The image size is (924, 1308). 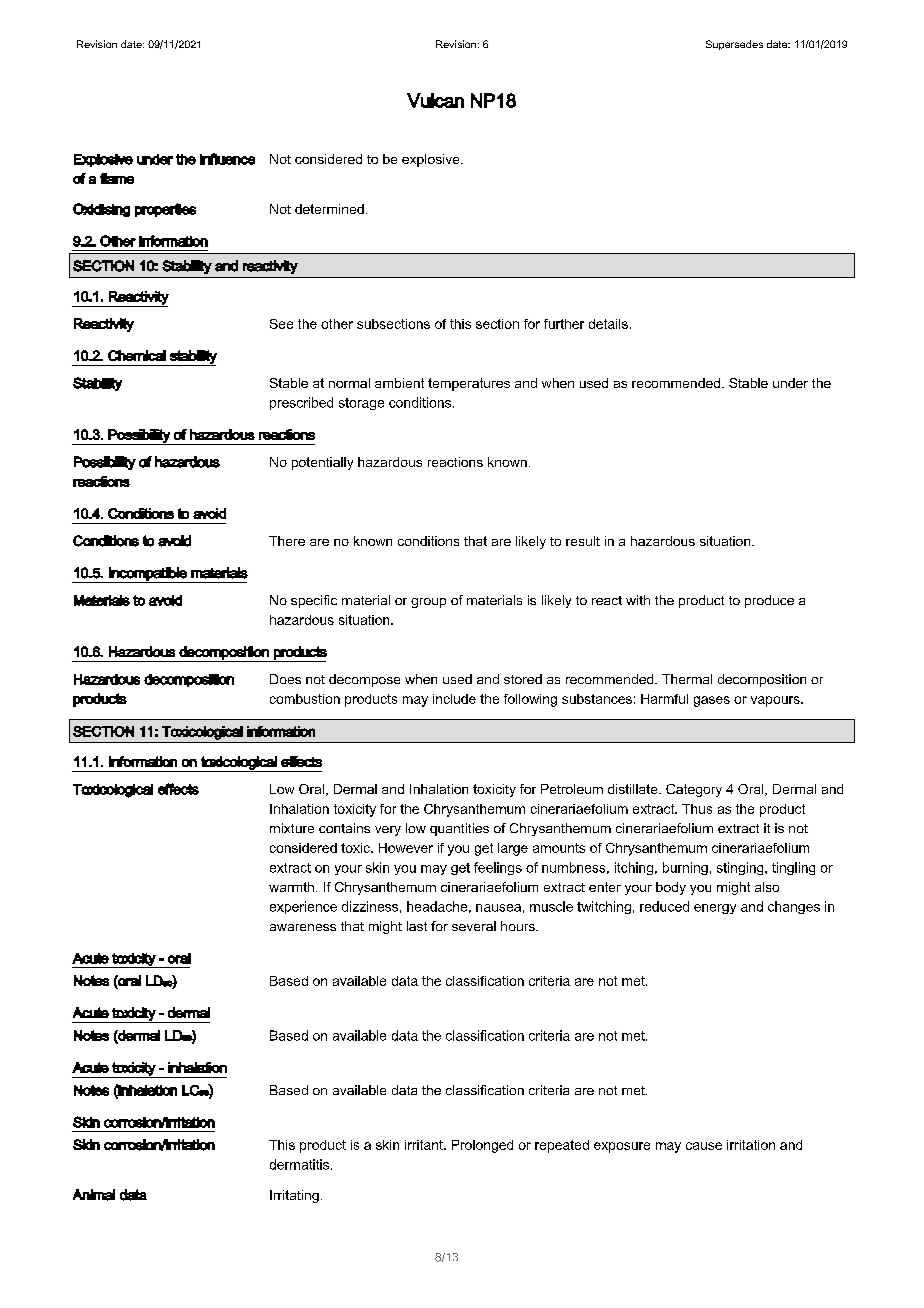 What do you see at coordinates (454, 699) in the screenshot?
I see `include` at bounding box center [454, 699].
